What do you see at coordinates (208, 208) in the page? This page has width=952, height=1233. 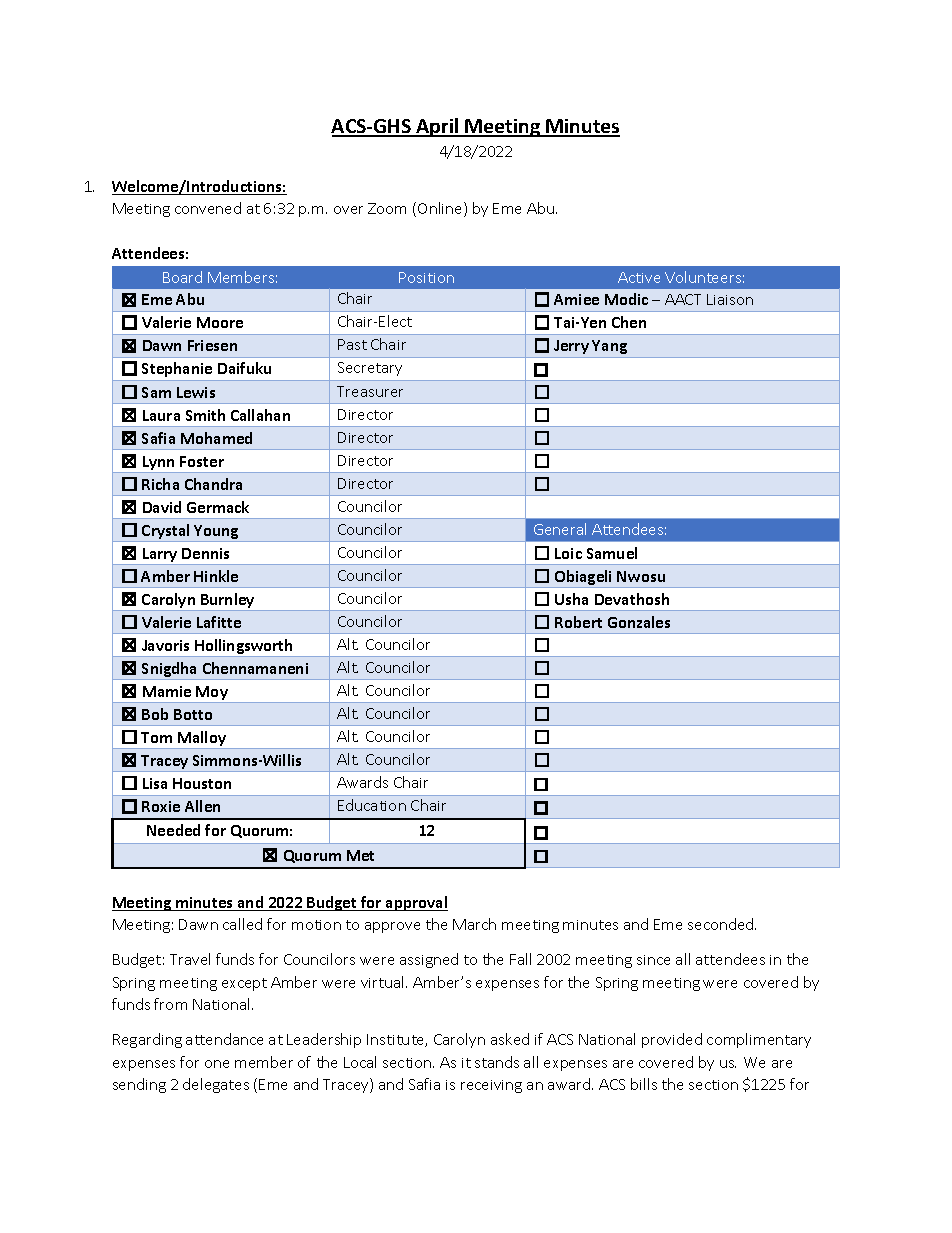 I see `convened` at bounding box center [208, 208].
